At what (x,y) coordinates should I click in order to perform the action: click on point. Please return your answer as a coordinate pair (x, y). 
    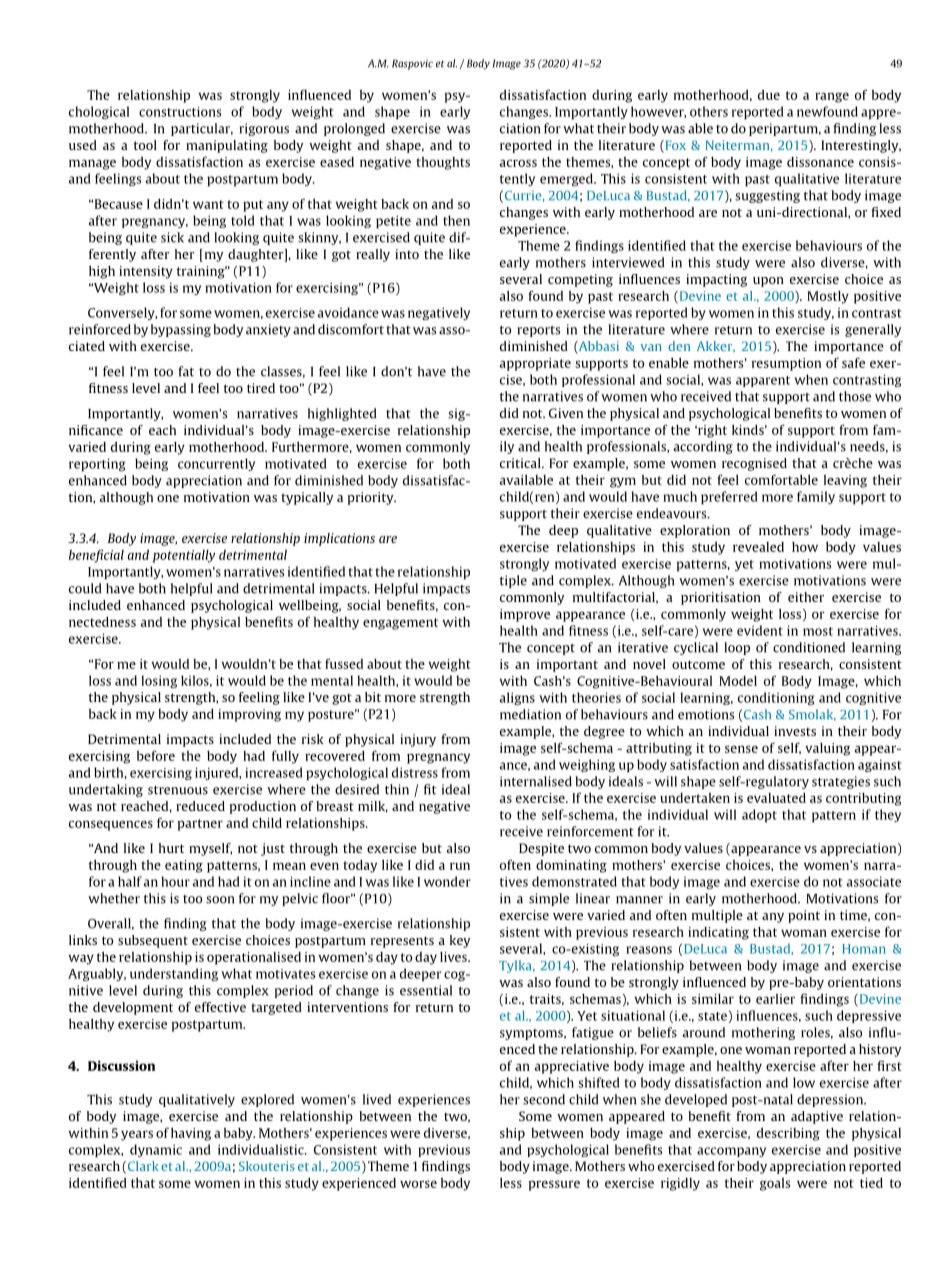
    Looking at the image, I should click on (804, 916).
